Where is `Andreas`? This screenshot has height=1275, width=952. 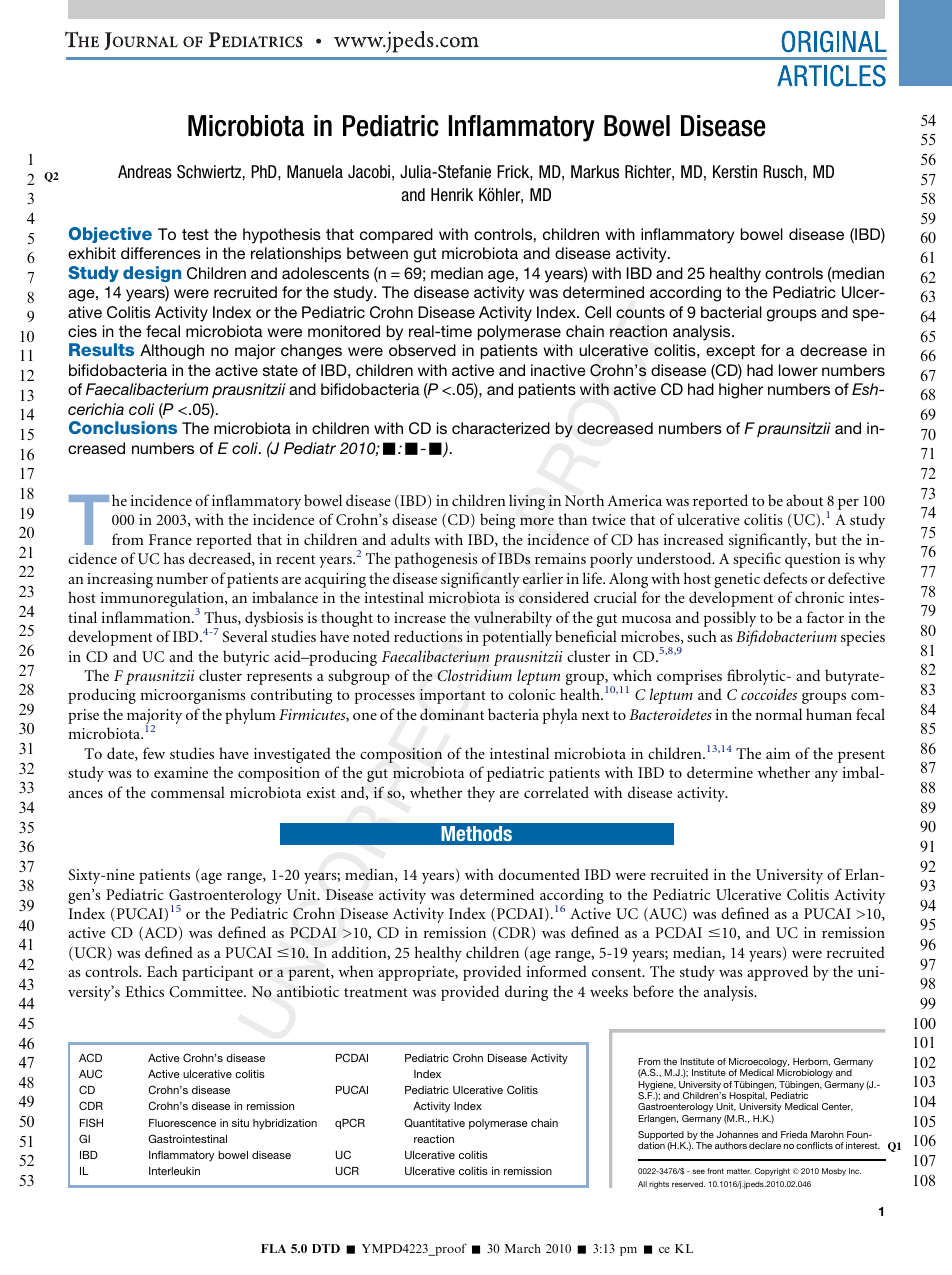 Andreas is located at coordinates (145, 171).
